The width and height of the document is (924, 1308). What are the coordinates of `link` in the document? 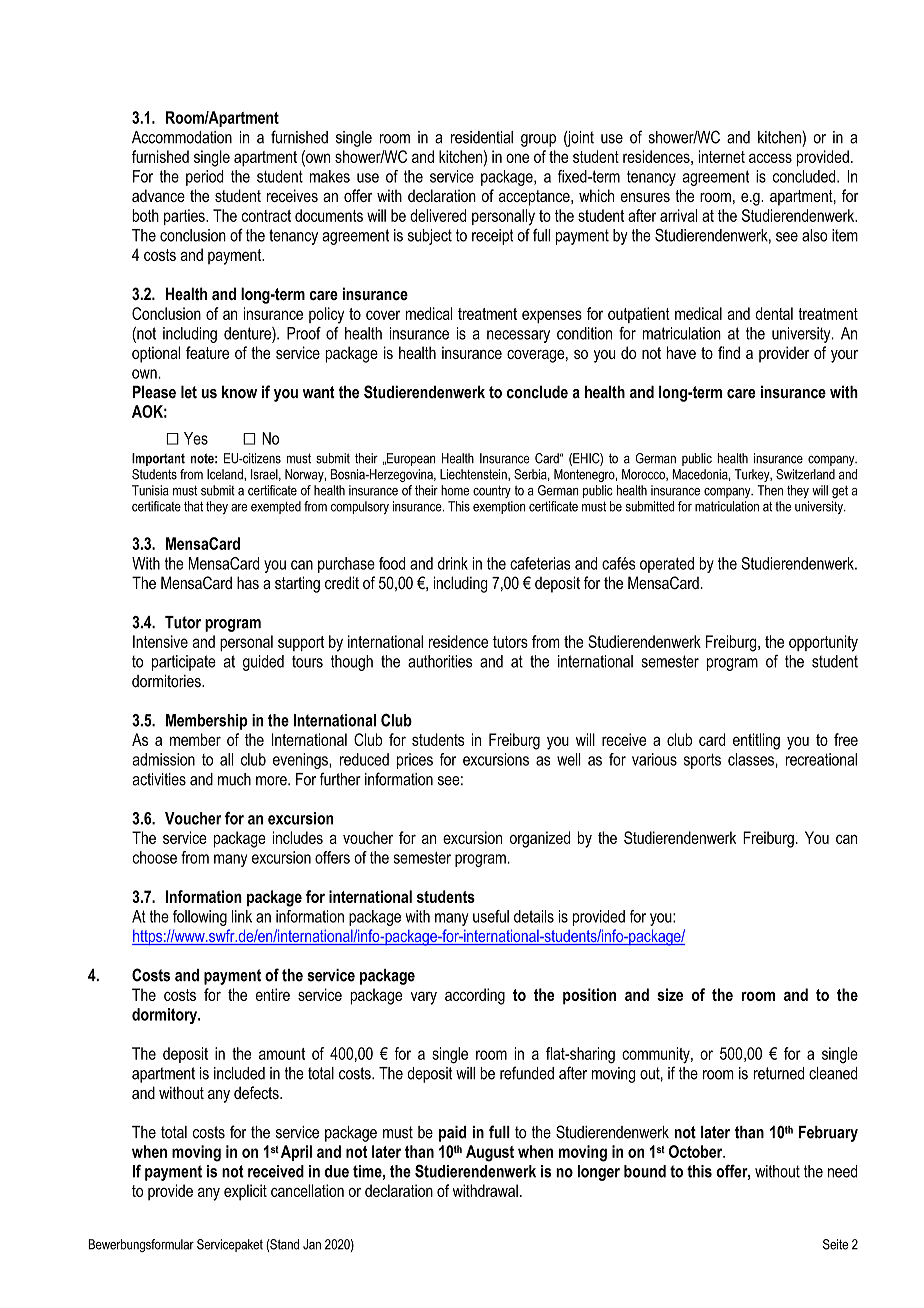 It's located at (242, 916).
